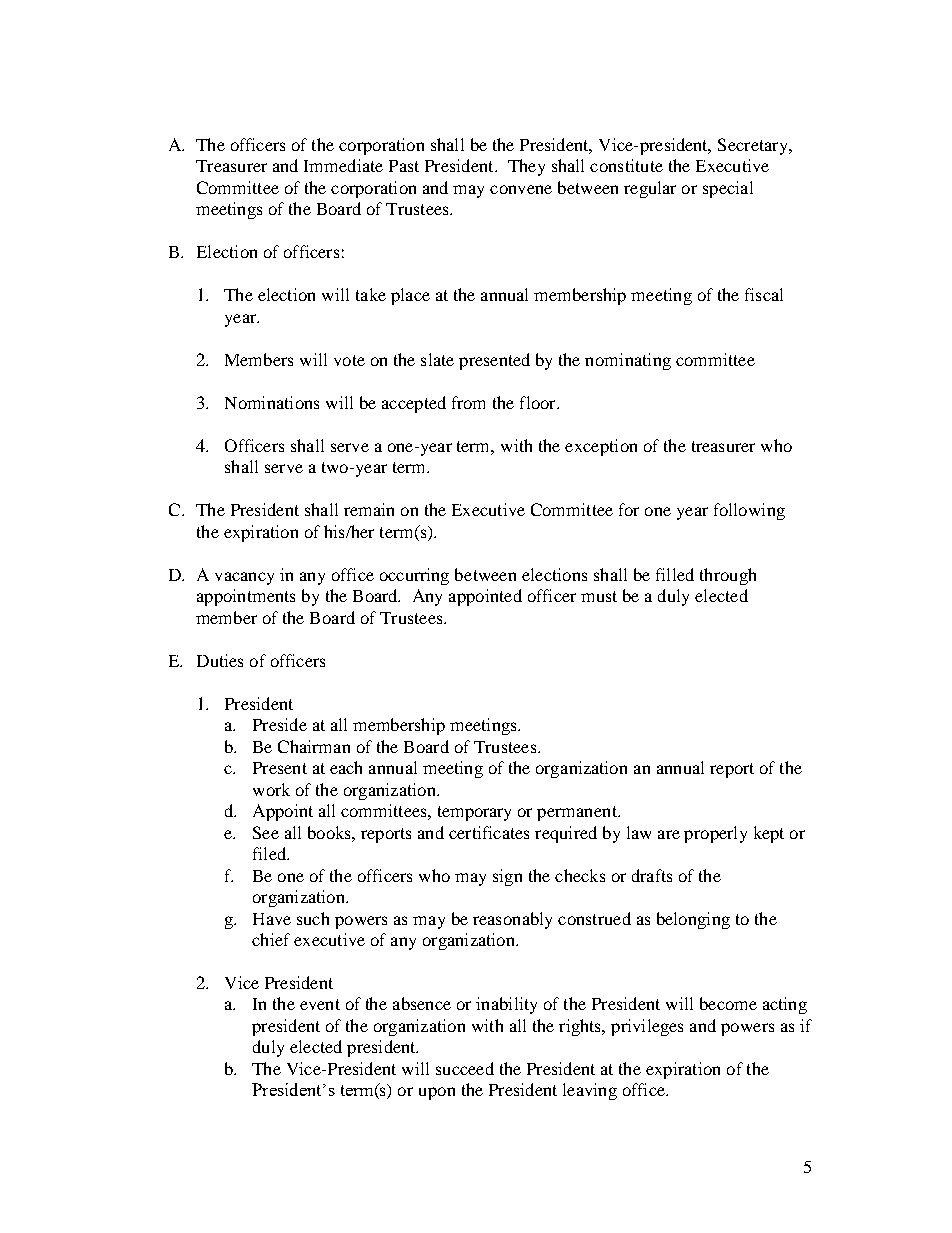  What do you see at coordinates (468, 402) in the screenshot?
I see `from` at bounding box center [468, 402].
